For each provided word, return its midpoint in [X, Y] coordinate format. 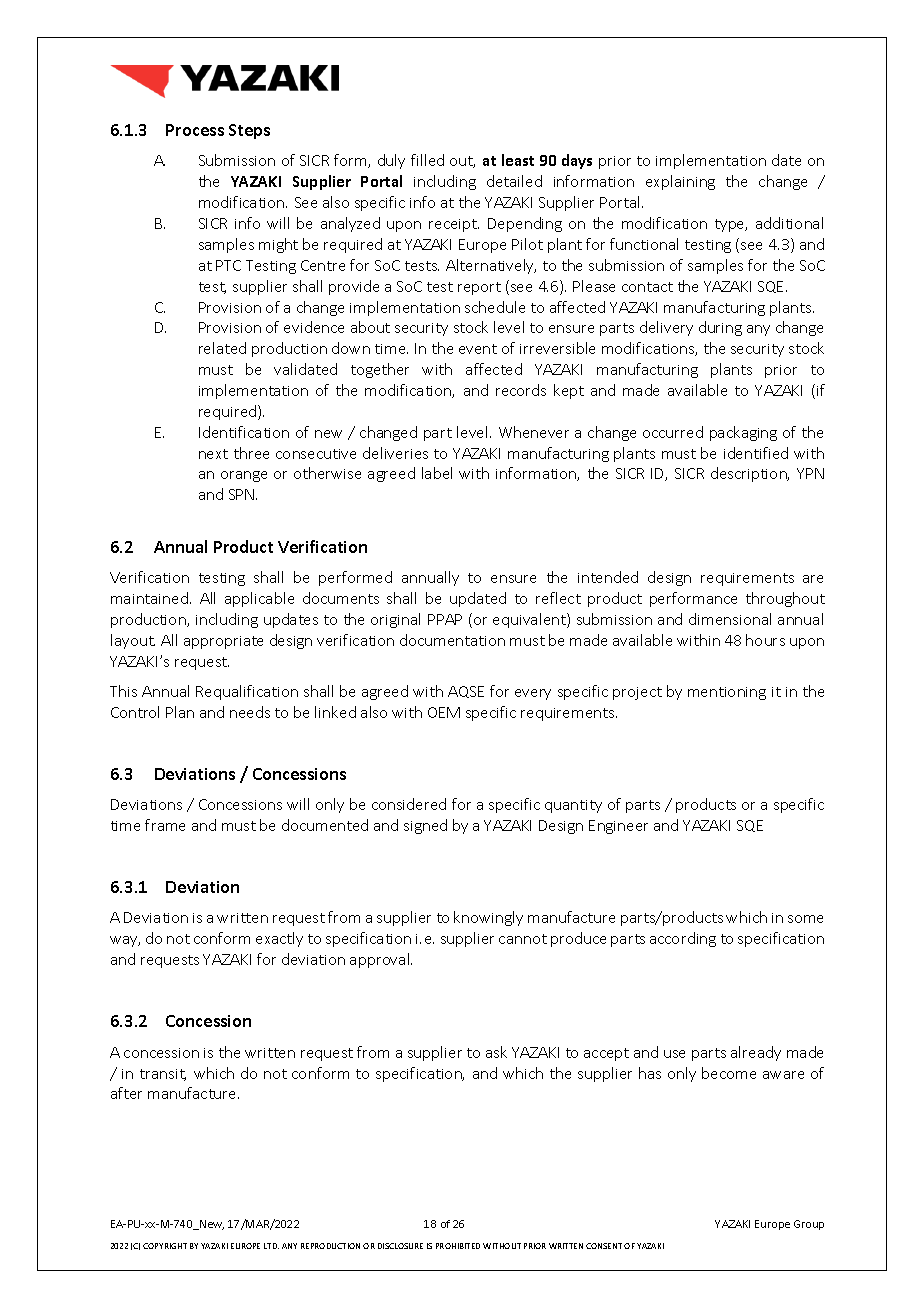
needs [250, 712]
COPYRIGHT [165, 1246]
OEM [444, 712]
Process [195, 130]
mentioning [727, 693]
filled [427, 160]
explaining [680, 182]
